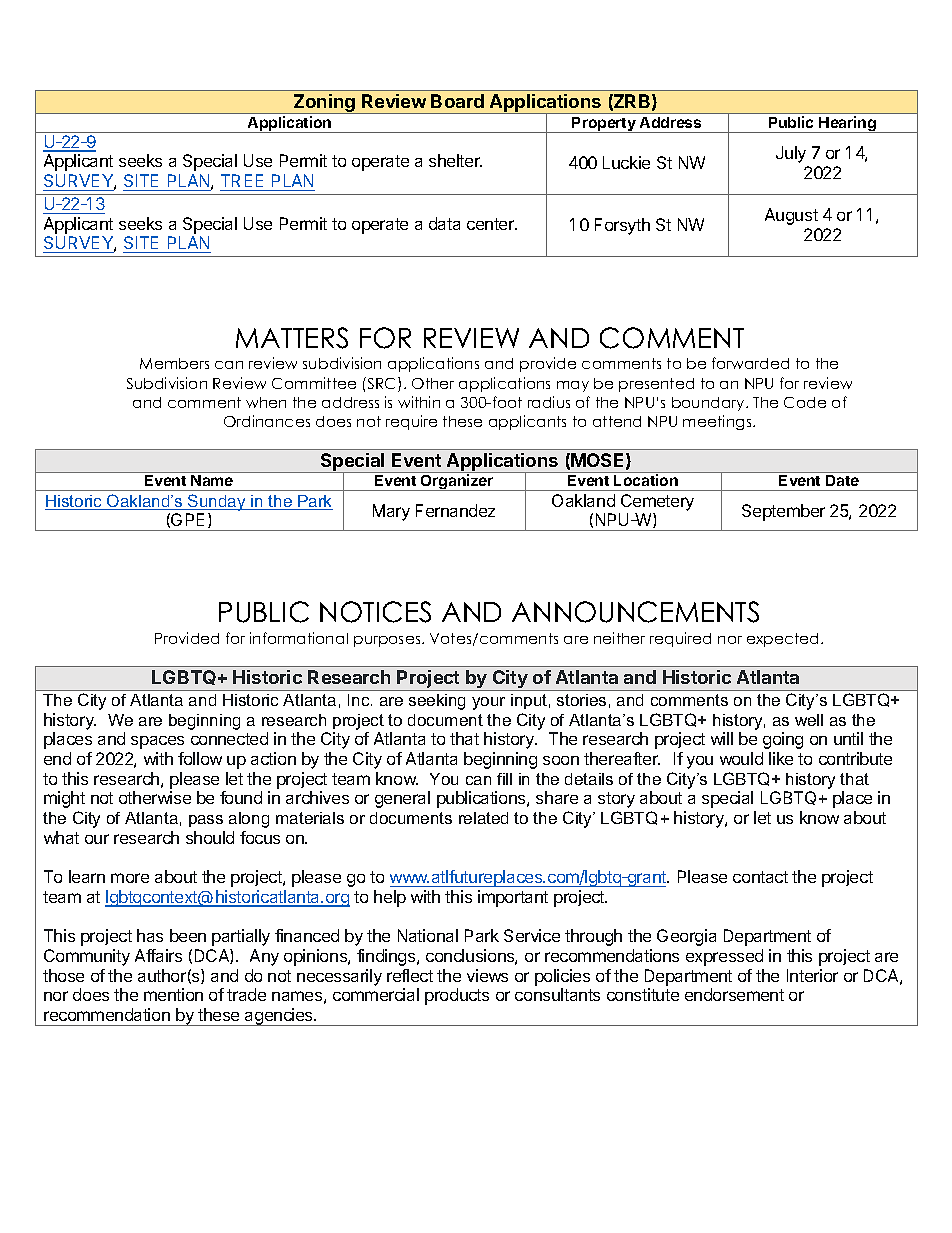 This screenshot has width=952, height=1233. What do you see at coordinates (457, 101) in the screenshot?
I see `Board` at bounding box center [457, 101].
